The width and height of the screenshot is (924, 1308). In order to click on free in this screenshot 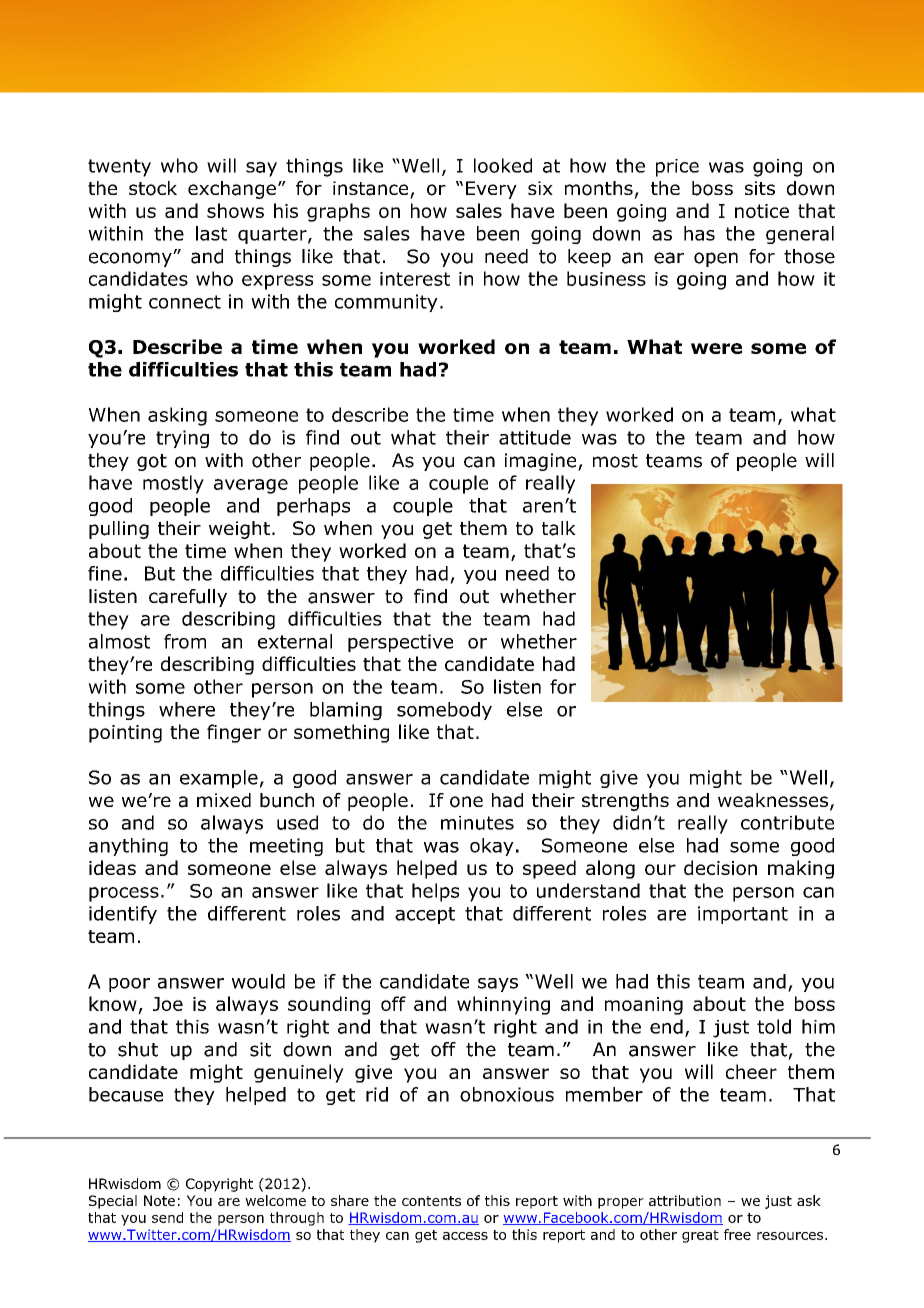, I will do `click(737, 1234)`.
